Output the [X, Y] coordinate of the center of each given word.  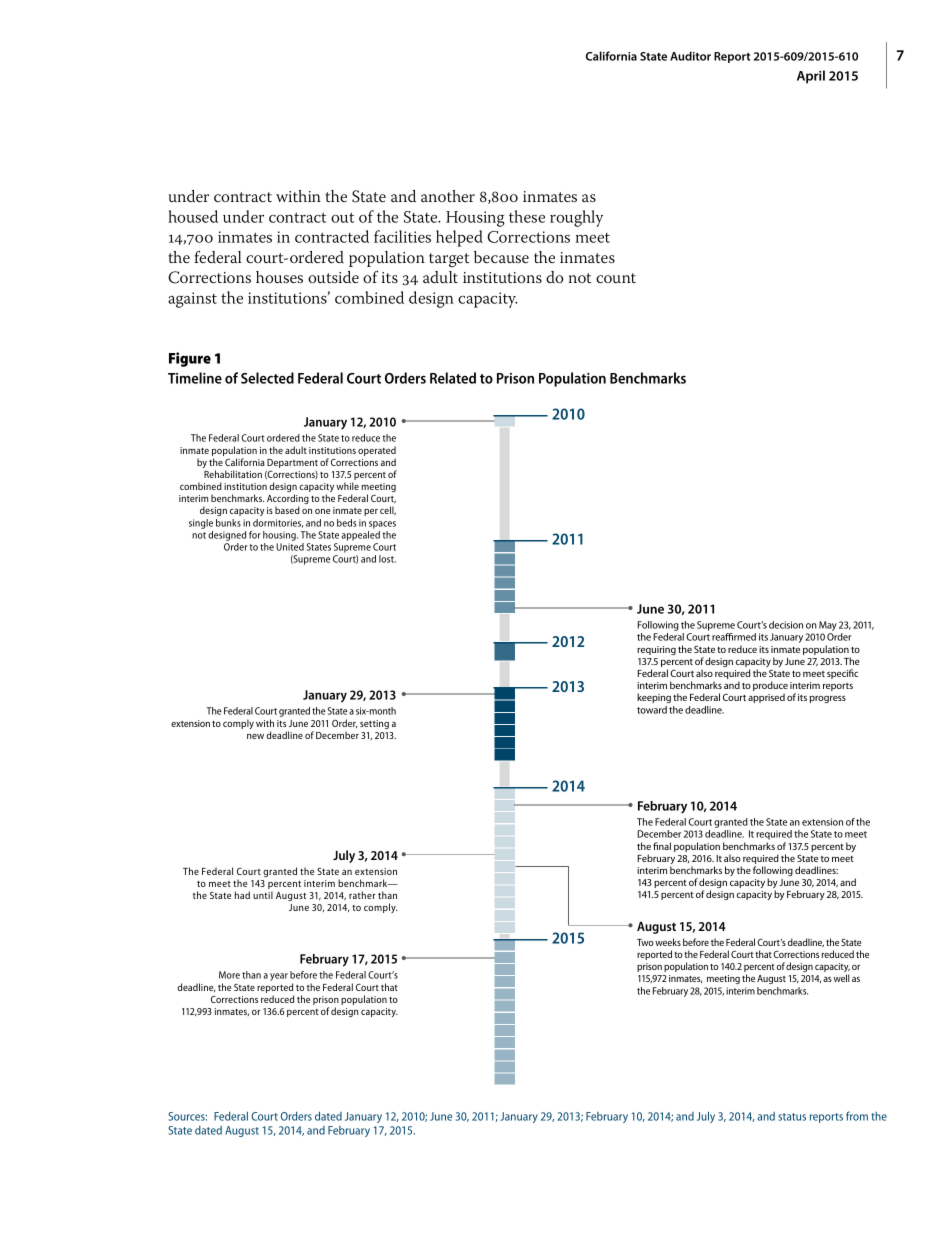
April [811, 77]
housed [193, 216]
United [290, 547]
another [448, 196]
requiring [656, 650]
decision [786, 625]
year [279, 977]
